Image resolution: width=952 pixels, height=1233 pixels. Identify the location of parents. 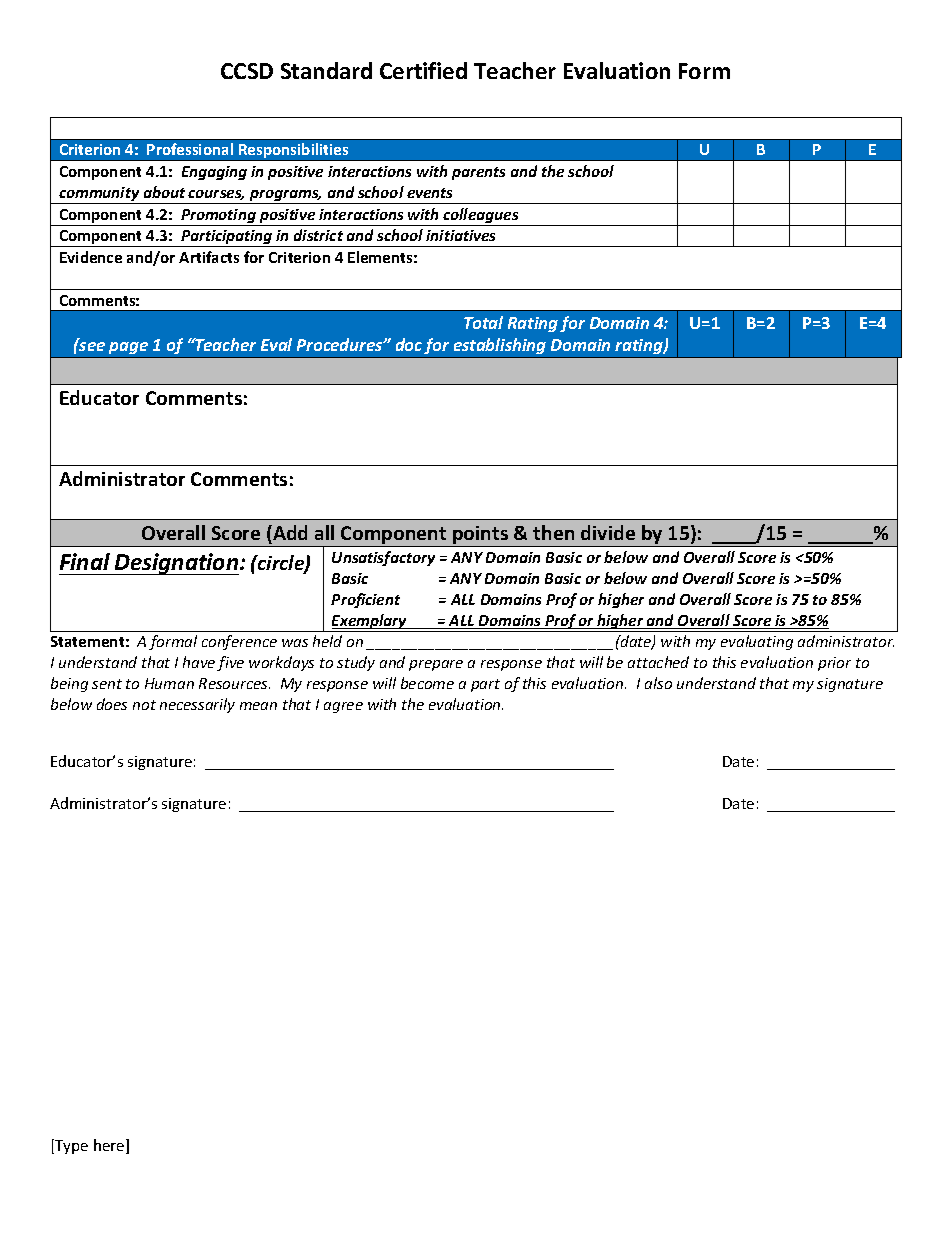
(478, 173).
